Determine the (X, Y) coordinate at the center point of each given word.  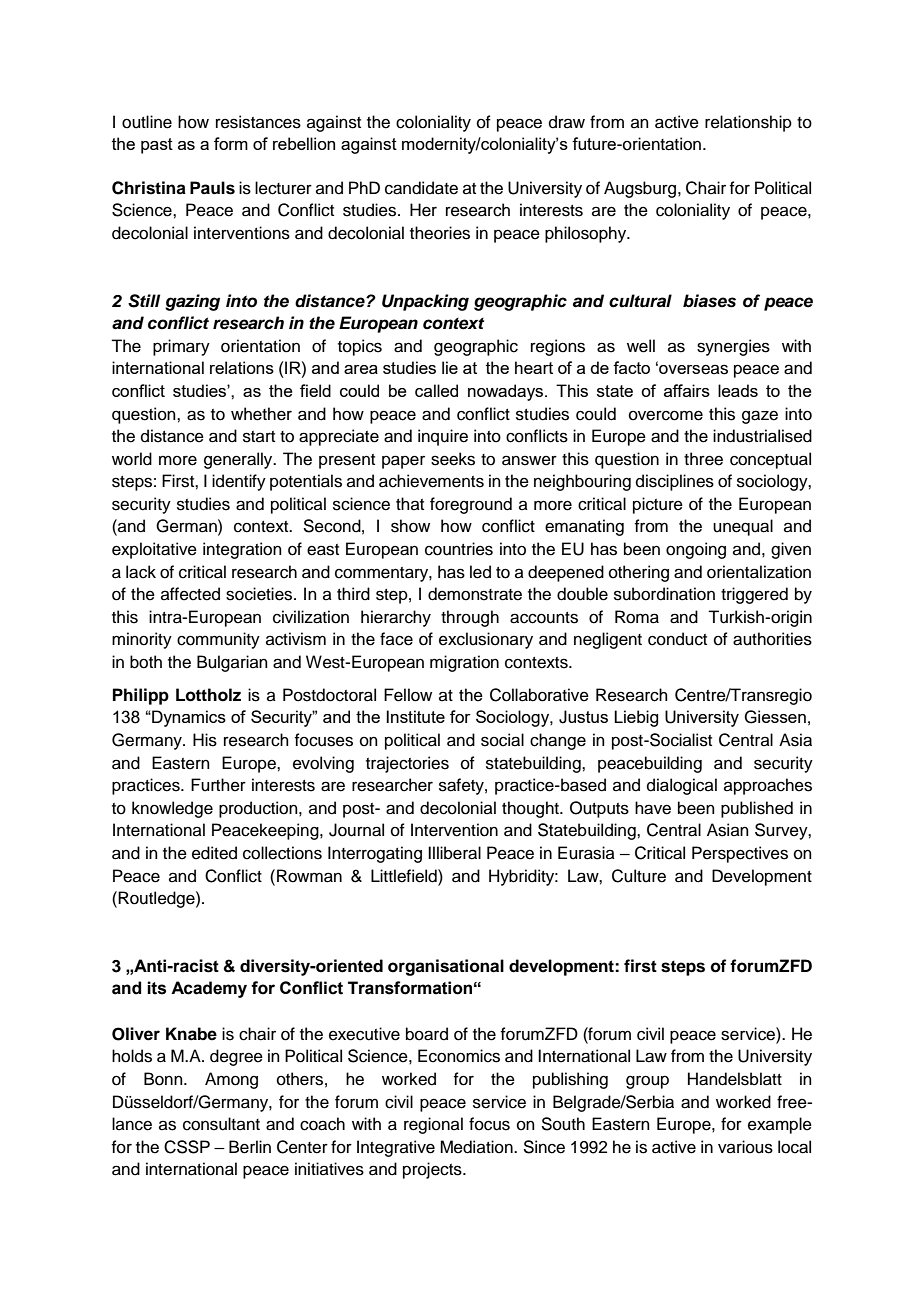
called (436, 390)
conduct (677, 639)
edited (214, 853)
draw (567, 122)
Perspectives (740, 854)
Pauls (212, 188)
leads (738, 390)
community (218, 640)
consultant (221, 1124)
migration (464, 663)
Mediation (477, 1147)
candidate (421, 188)
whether (261, 414)
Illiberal (454, 853)
